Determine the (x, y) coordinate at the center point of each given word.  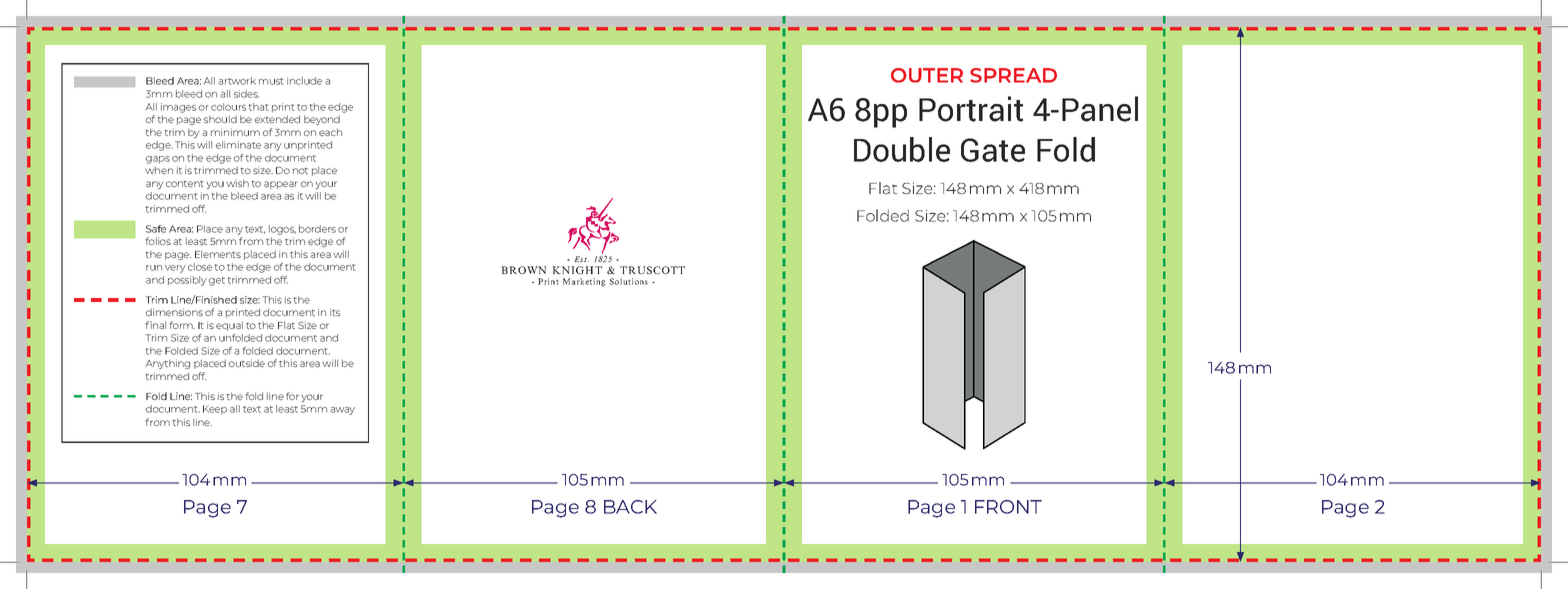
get (217, 281)
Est (581, 259)
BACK (630, 507)
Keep (215, 409)
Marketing (584, 282)
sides (246, 94)
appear (280, 185)
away (342, 411)
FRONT (1008, 507)
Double (902, 149)
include (304, 81)
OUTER (927, 75)
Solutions (629, 281)
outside (247, 363)
